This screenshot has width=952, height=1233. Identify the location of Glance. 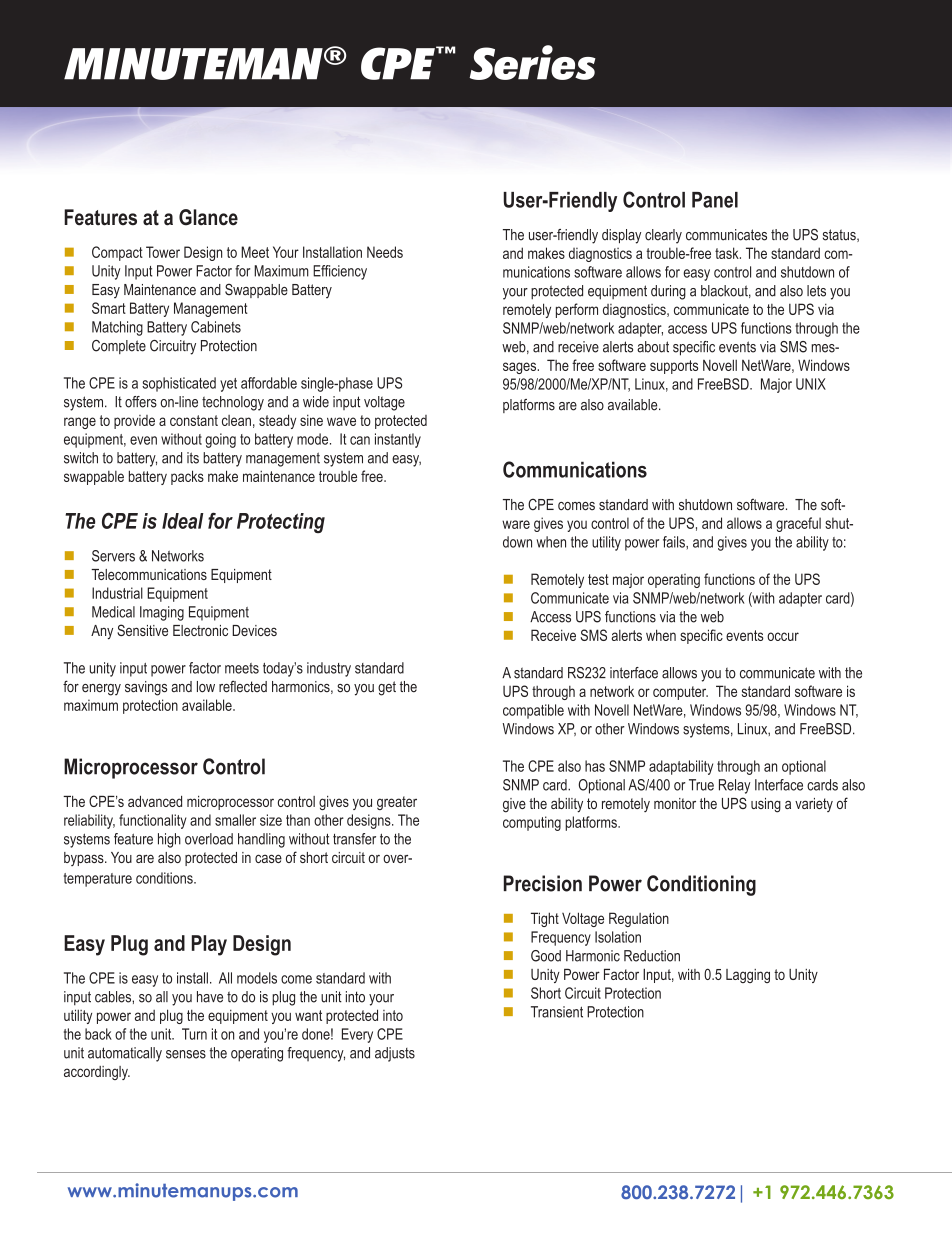
(208, 217).
